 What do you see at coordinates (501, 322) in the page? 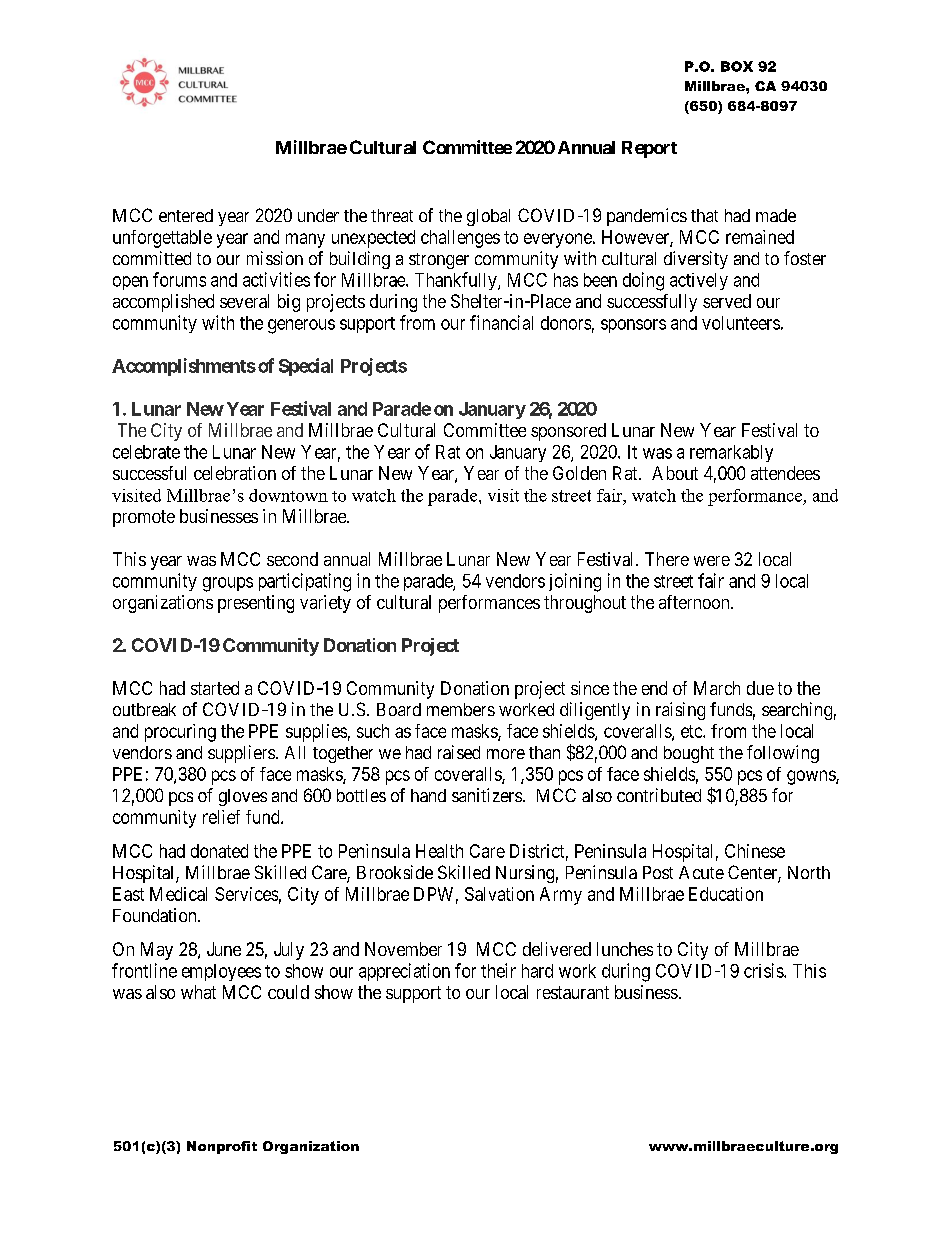
I see `financial` at bounding box center [501, 322].
